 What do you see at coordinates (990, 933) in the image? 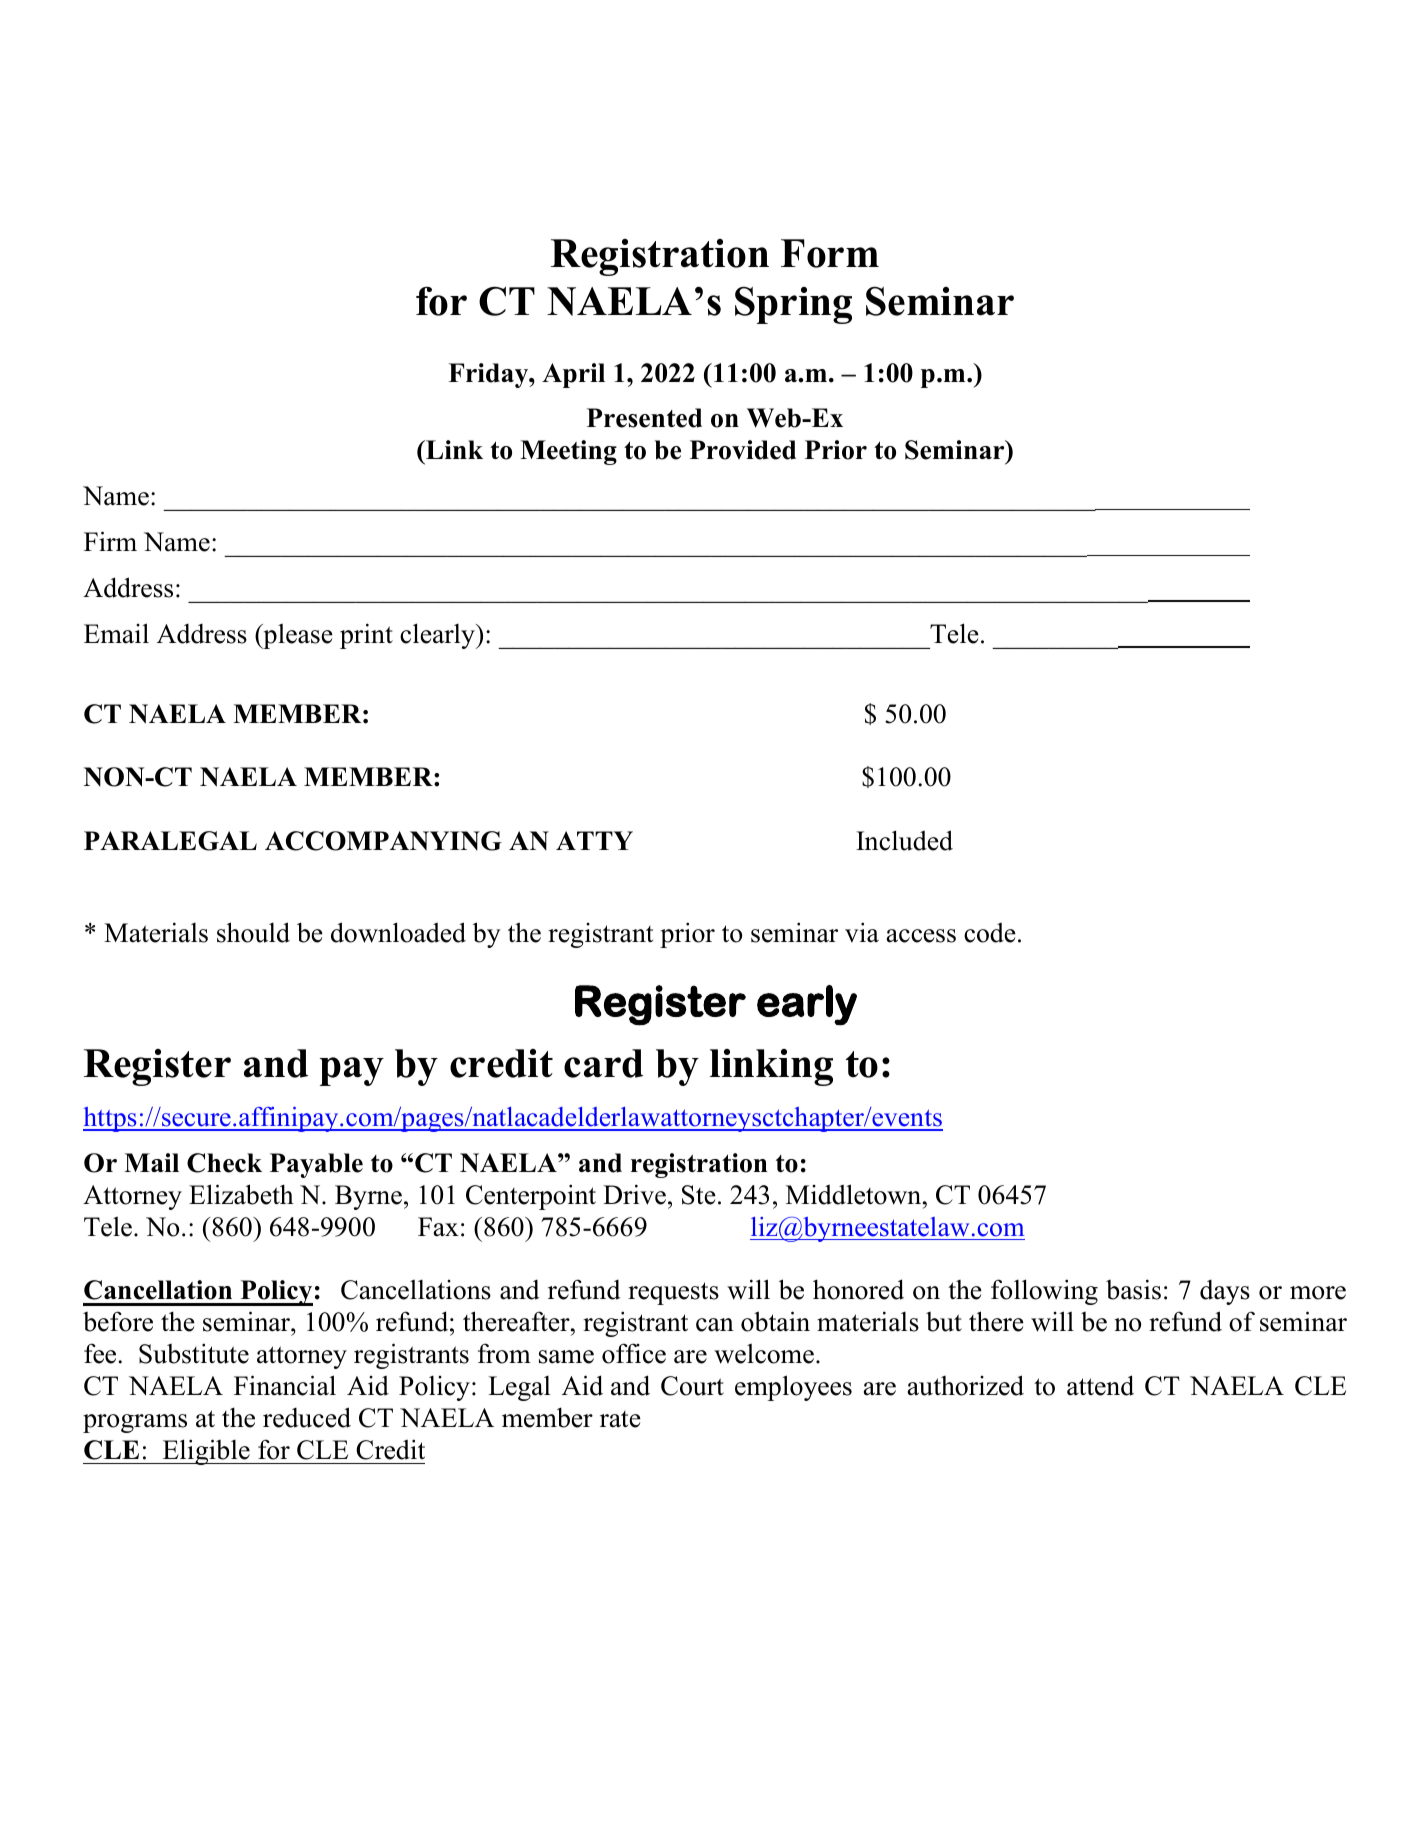
I see `code` at bounding box center [990, 933].
